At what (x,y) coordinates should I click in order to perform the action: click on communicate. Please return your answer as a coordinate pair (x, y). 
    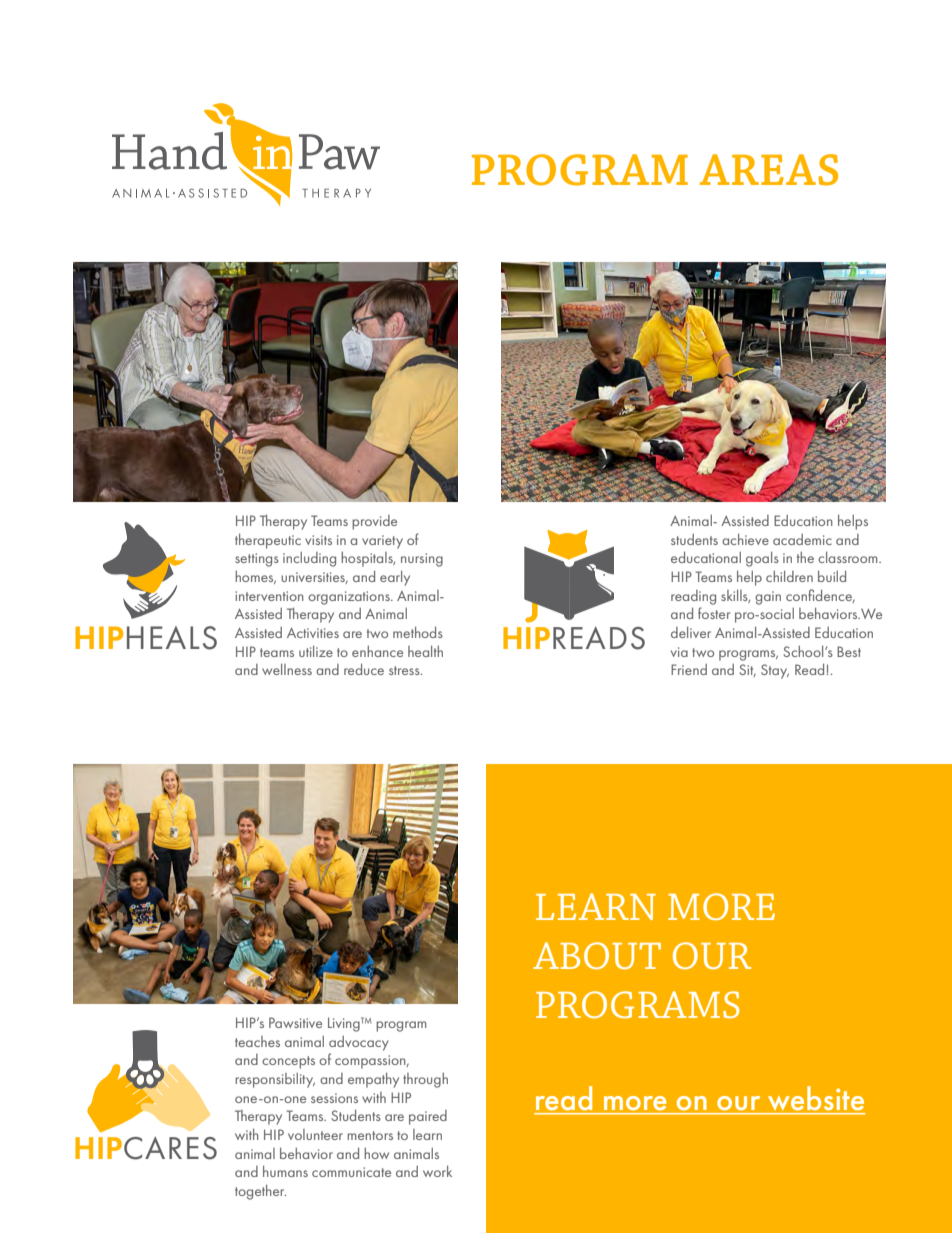
    Looking at the image, I should click on (351, 1172).
